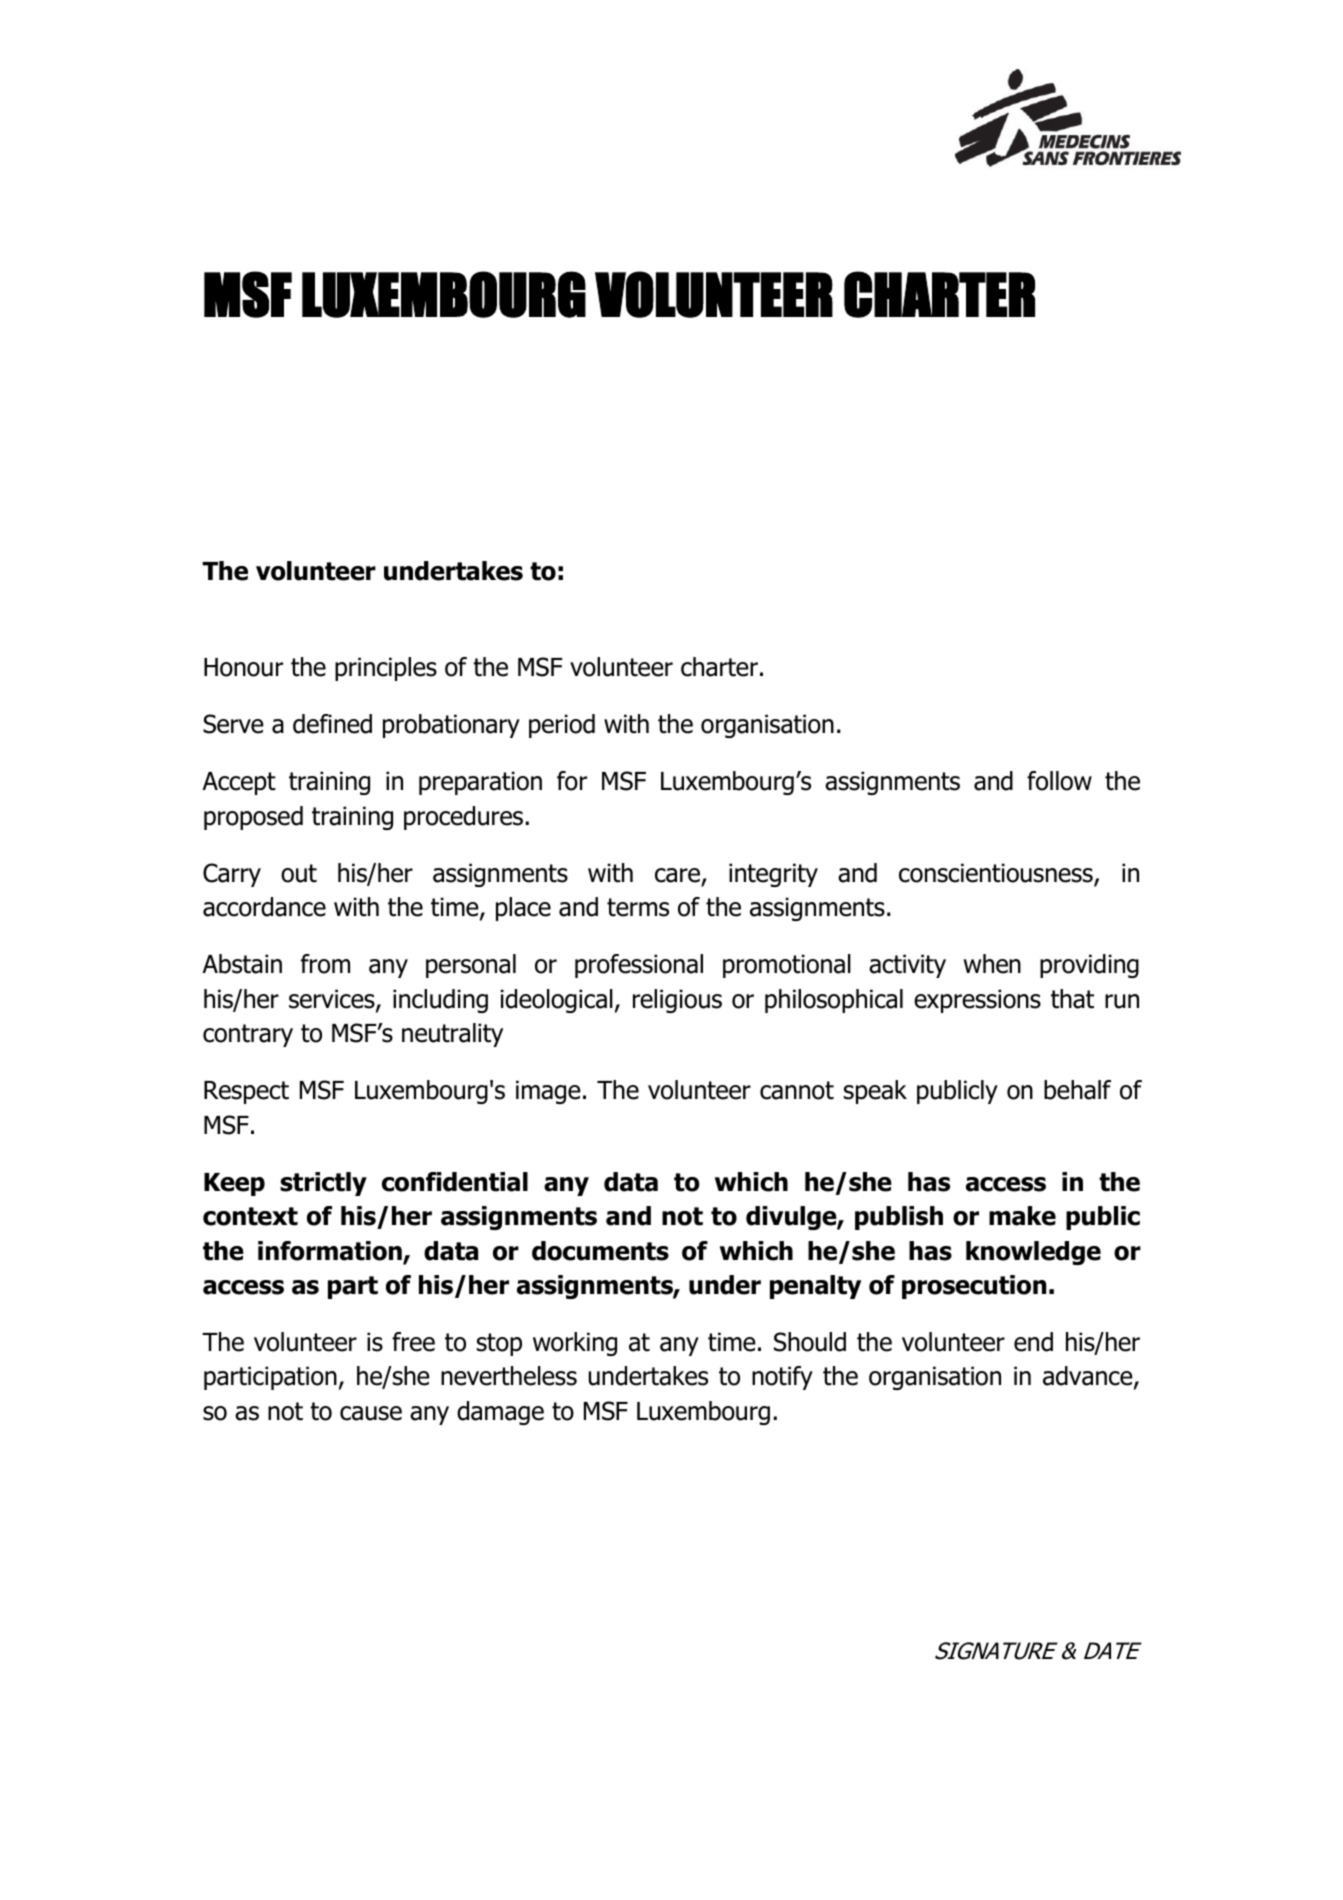 The width and height of the screenshot is (1343, 1900). Describe the element at coordinates (1022, 1216) in the screenshot. I see `make` at that location.
